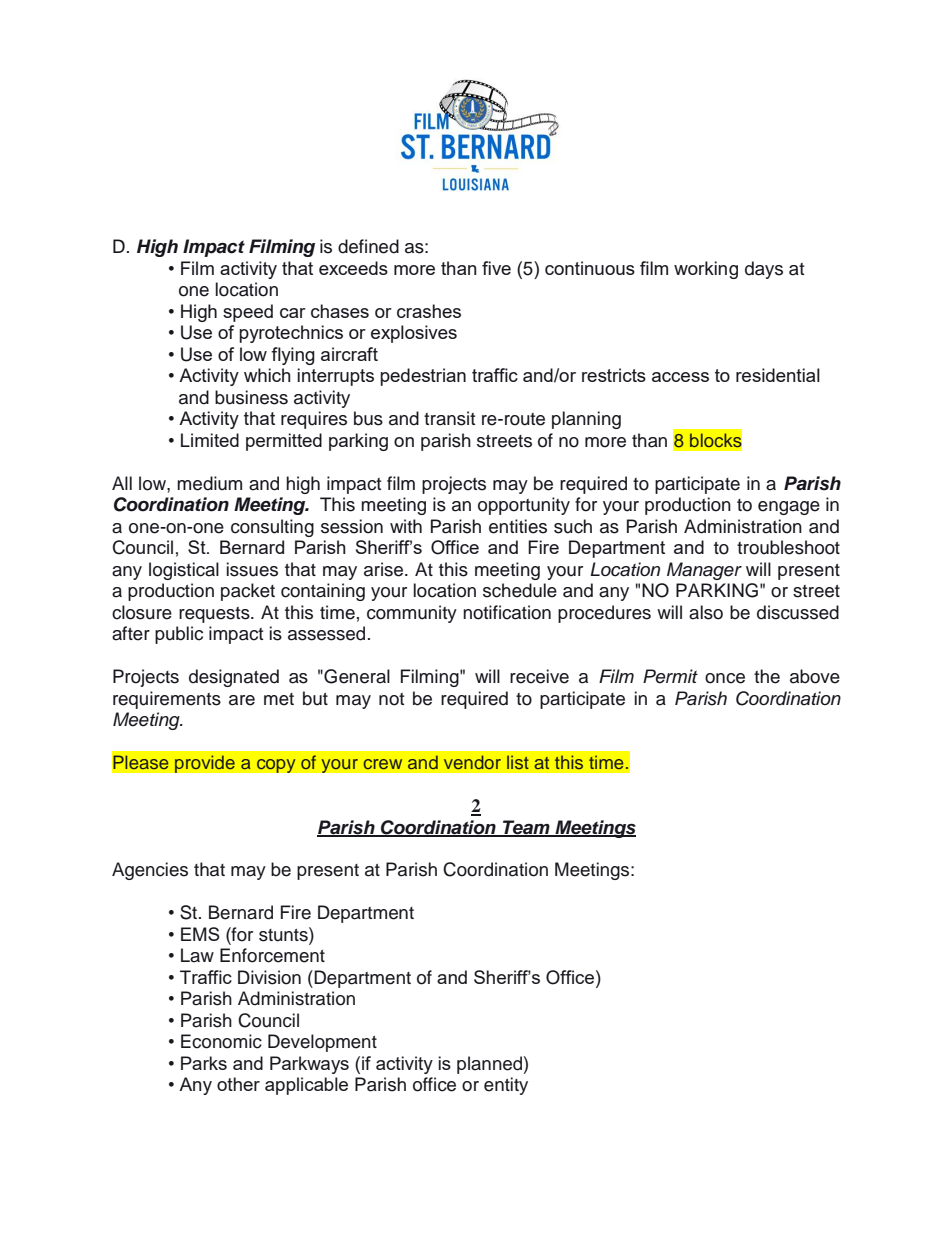 Image resolution: width=952 pixels, height=1233 pixels. I want to click on Team, so click(526, 828).
